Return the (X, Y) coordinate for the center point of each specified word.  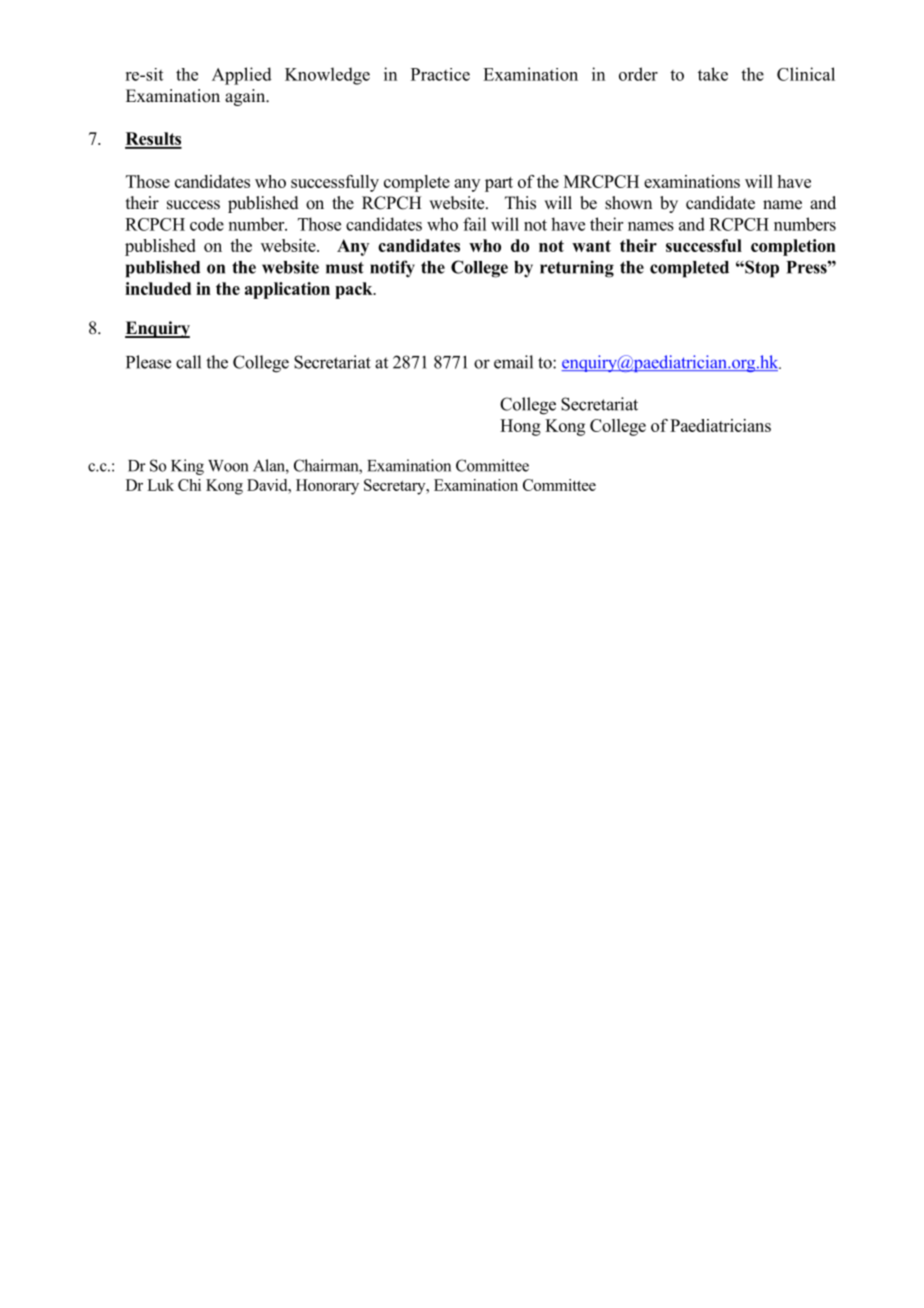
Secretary (396, 487)
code (207, 224)
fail (474, 224)
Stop (761, 269)
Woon (228, 466)
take (713, 74)
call (188, 362)
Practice (440, 74)
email (513, 362)
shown (628, 203)
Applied (242, 76)
